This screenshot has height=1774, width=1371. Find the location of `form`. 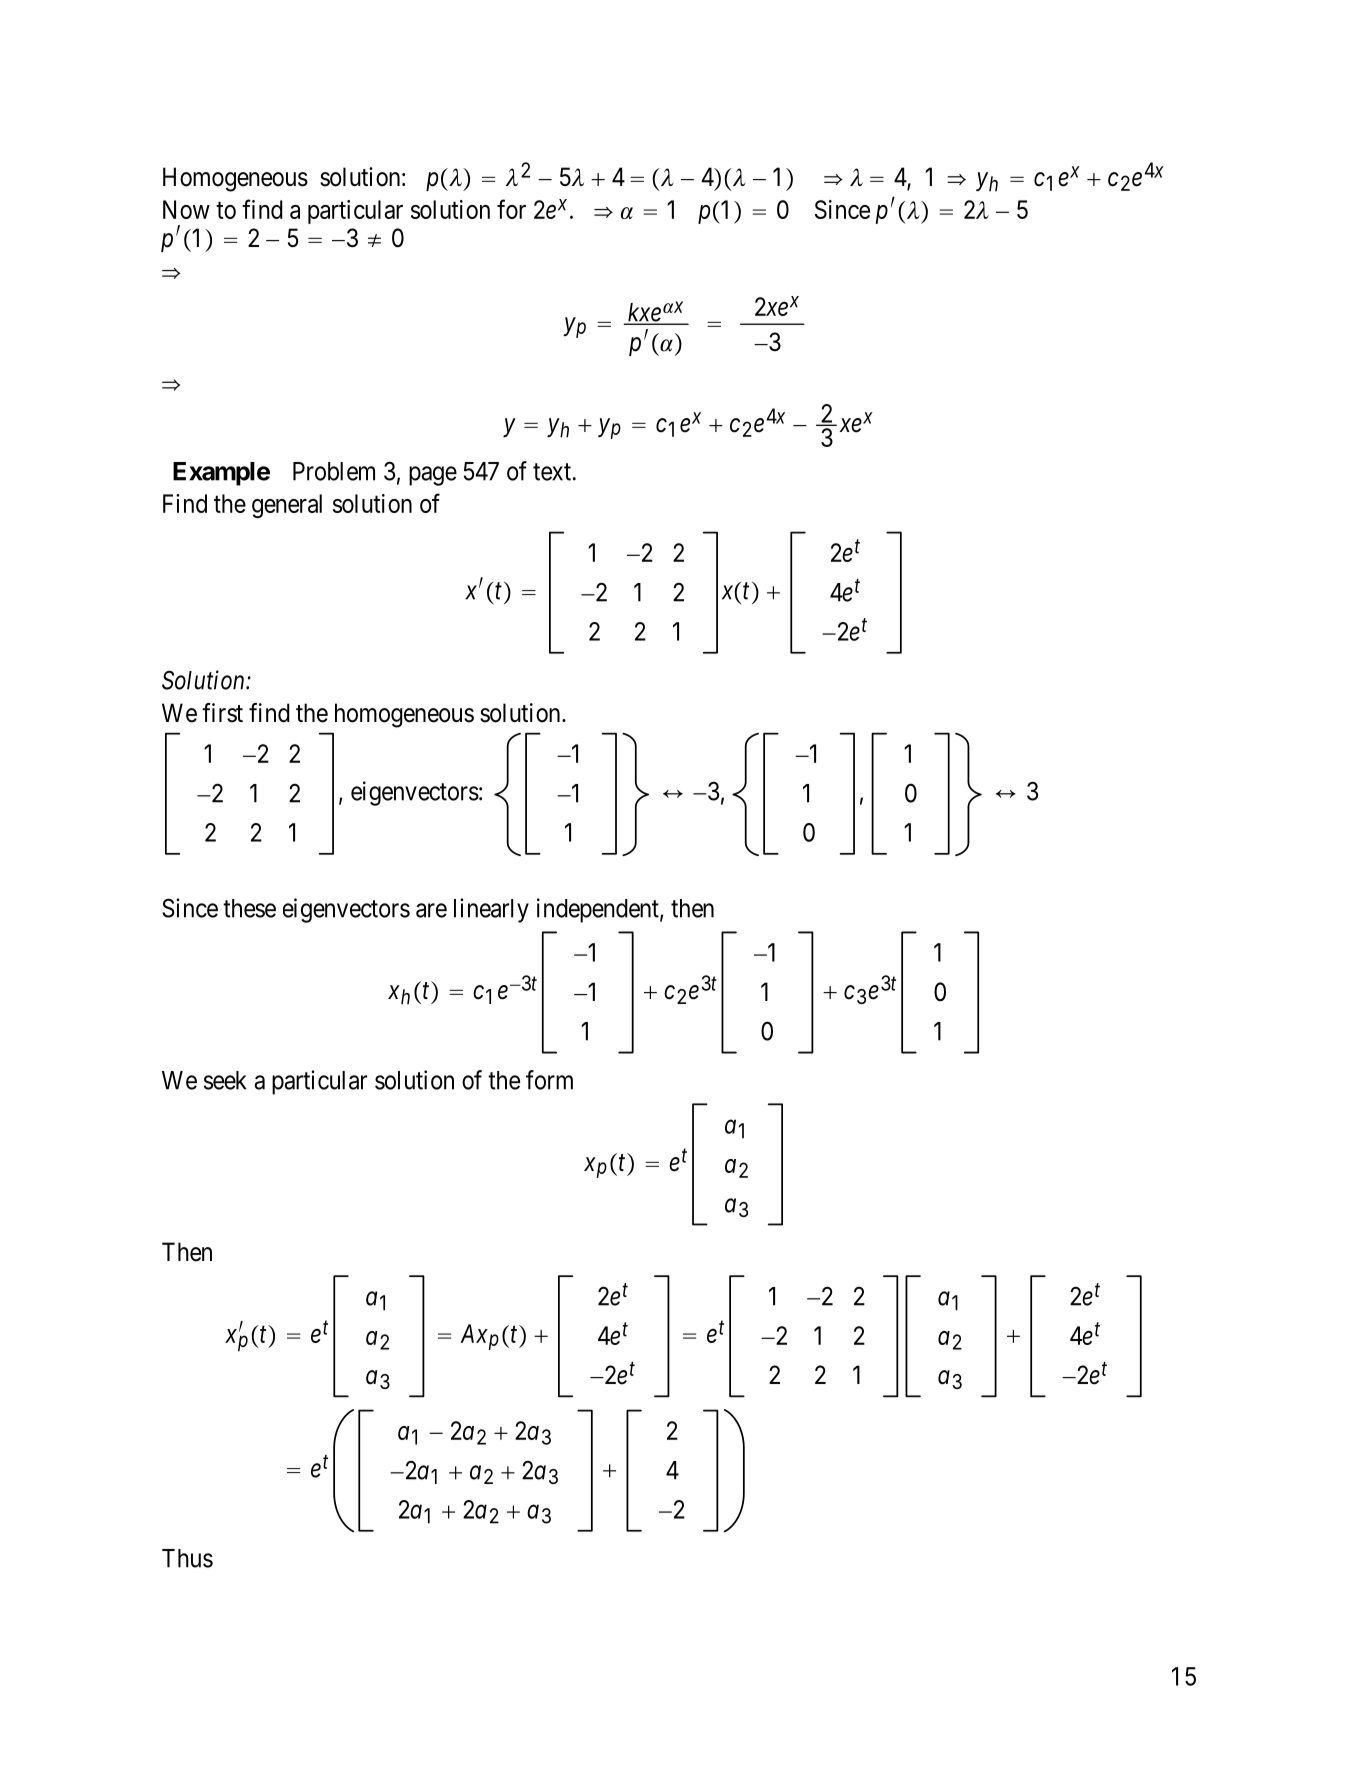

form is located at coordinates (549, 1080).
